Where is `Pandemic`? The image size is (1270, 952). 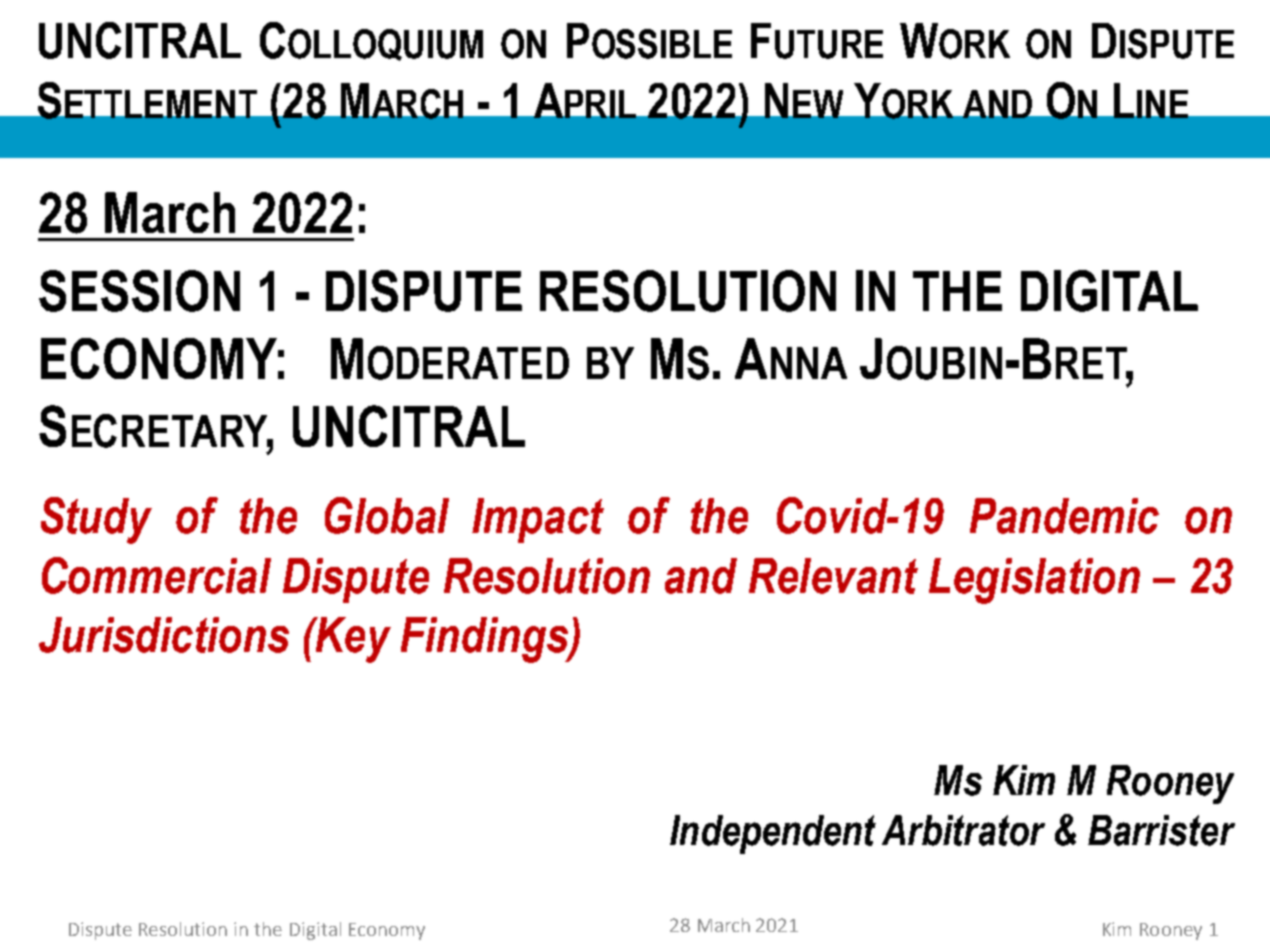 Pandemic is located at coordinates (1064, 516).
